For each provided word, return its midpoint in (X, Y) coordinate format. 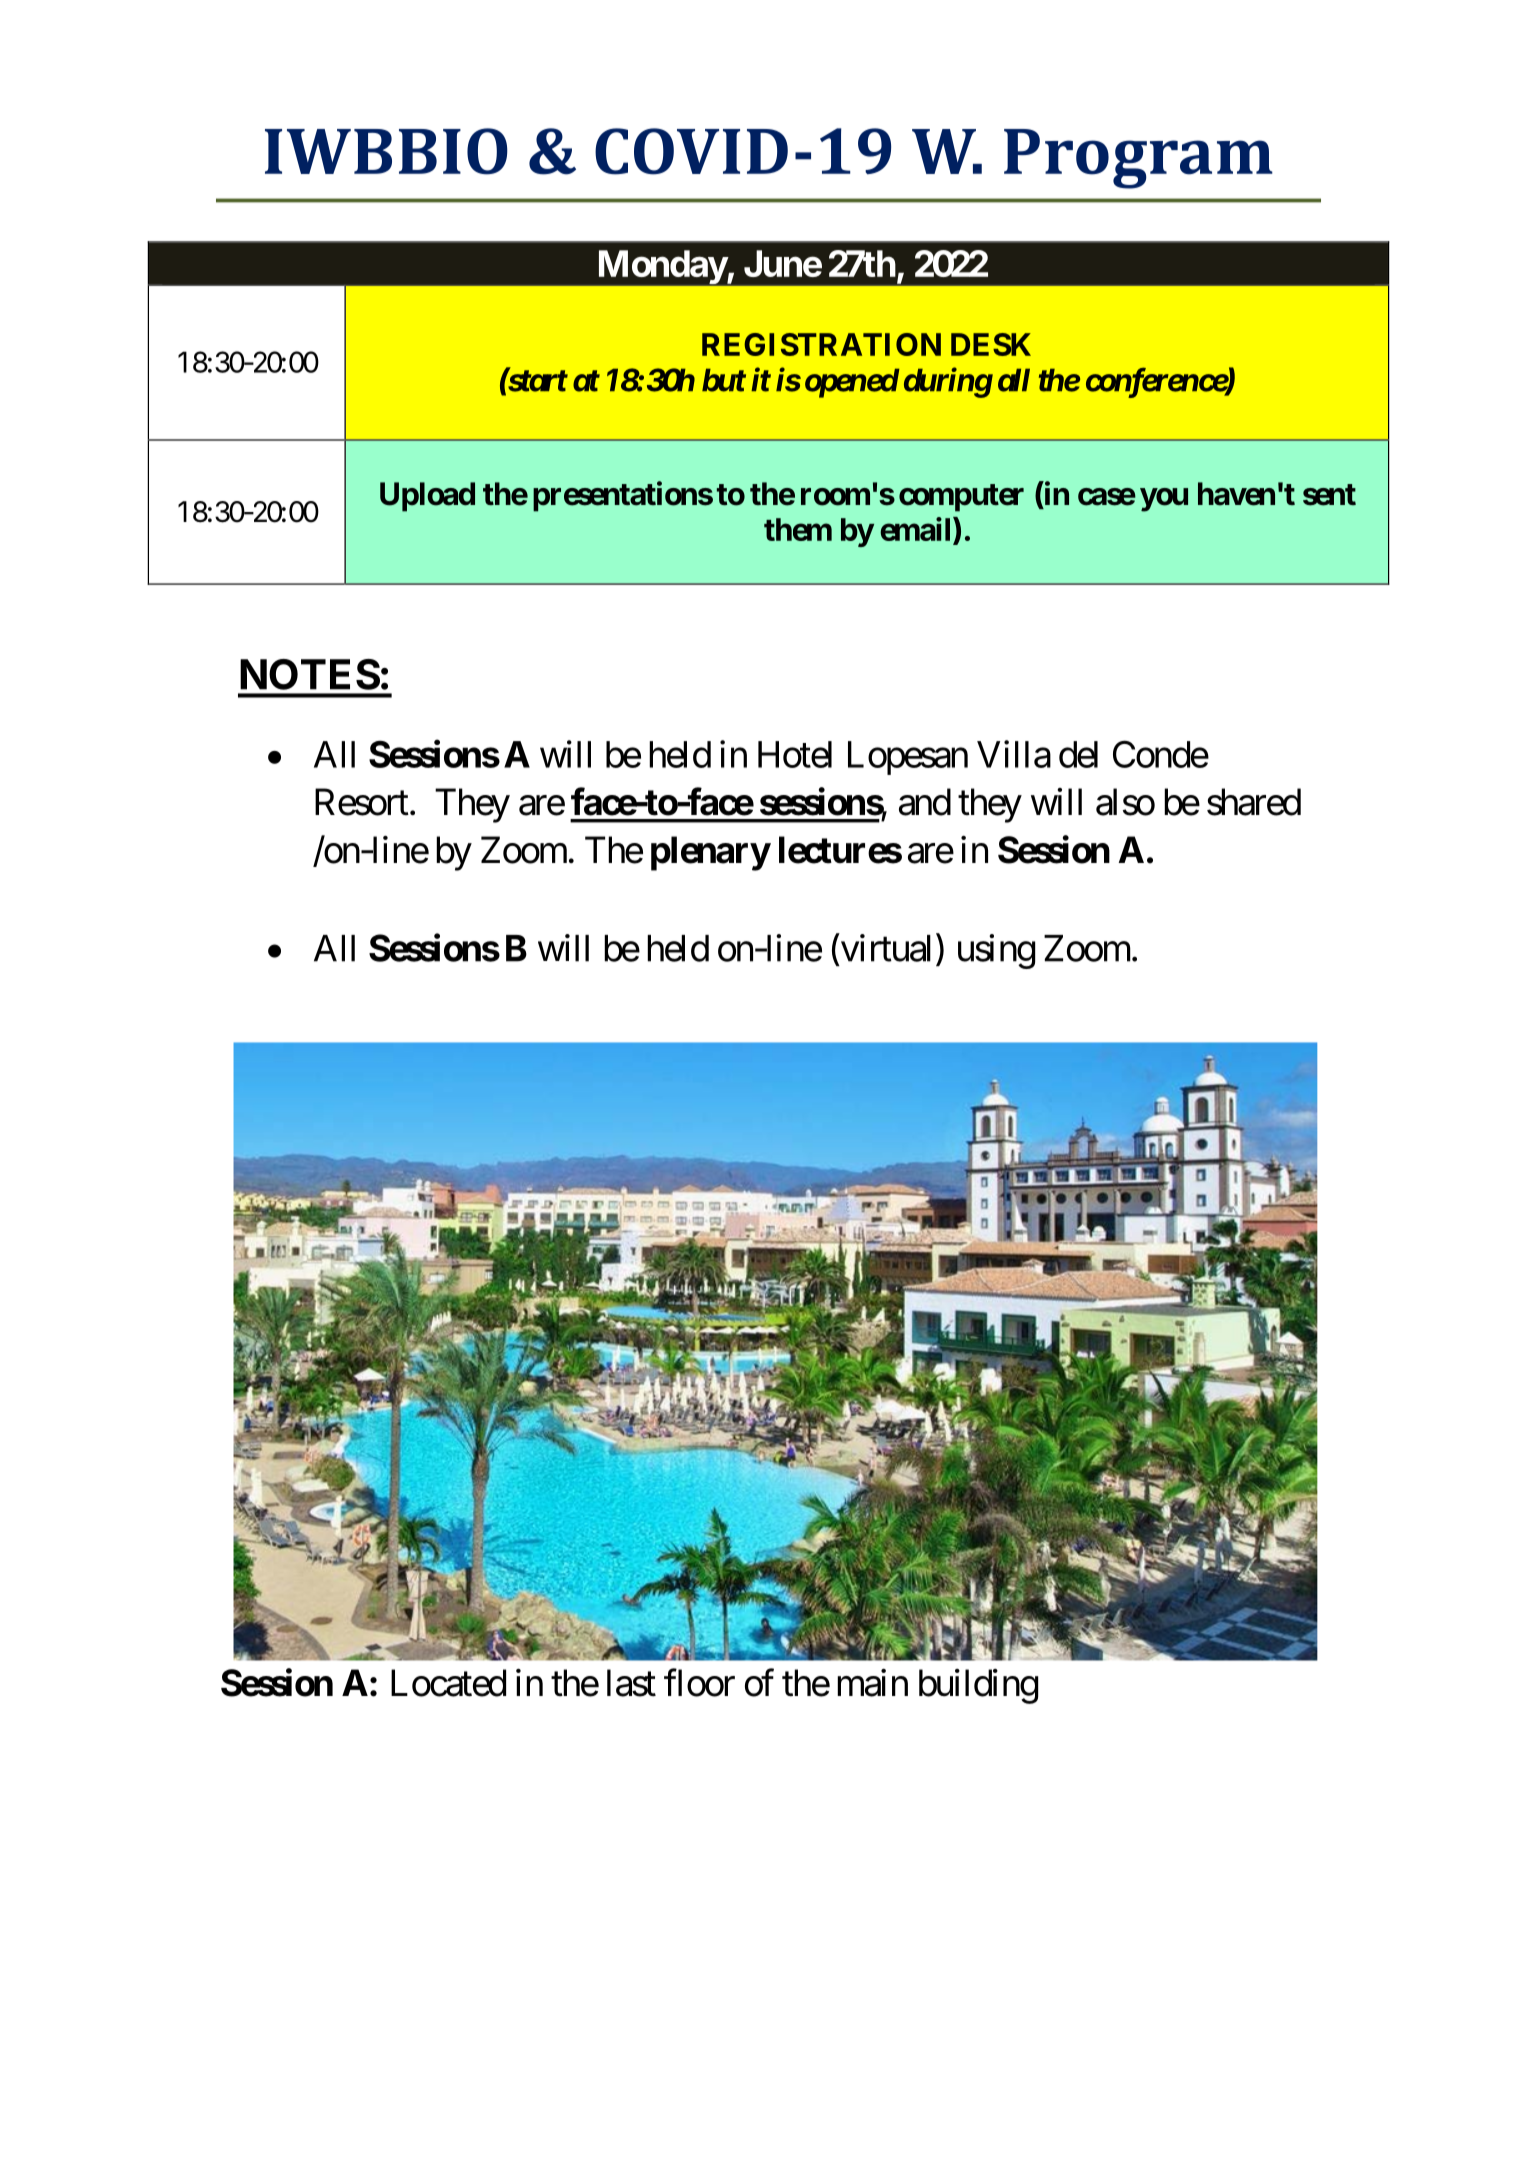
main (872, 1683)
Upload (427, 497)
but (724, 380)
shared (1254, 802)
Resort (362, 802)
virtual (884, 949)
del (1078, 754)
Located (448, 1683)
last (631, 1683)
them (798, 529)
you (1164, 500)
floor (699, 1683)
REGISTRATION (821, 344)
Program (1138, 159)
